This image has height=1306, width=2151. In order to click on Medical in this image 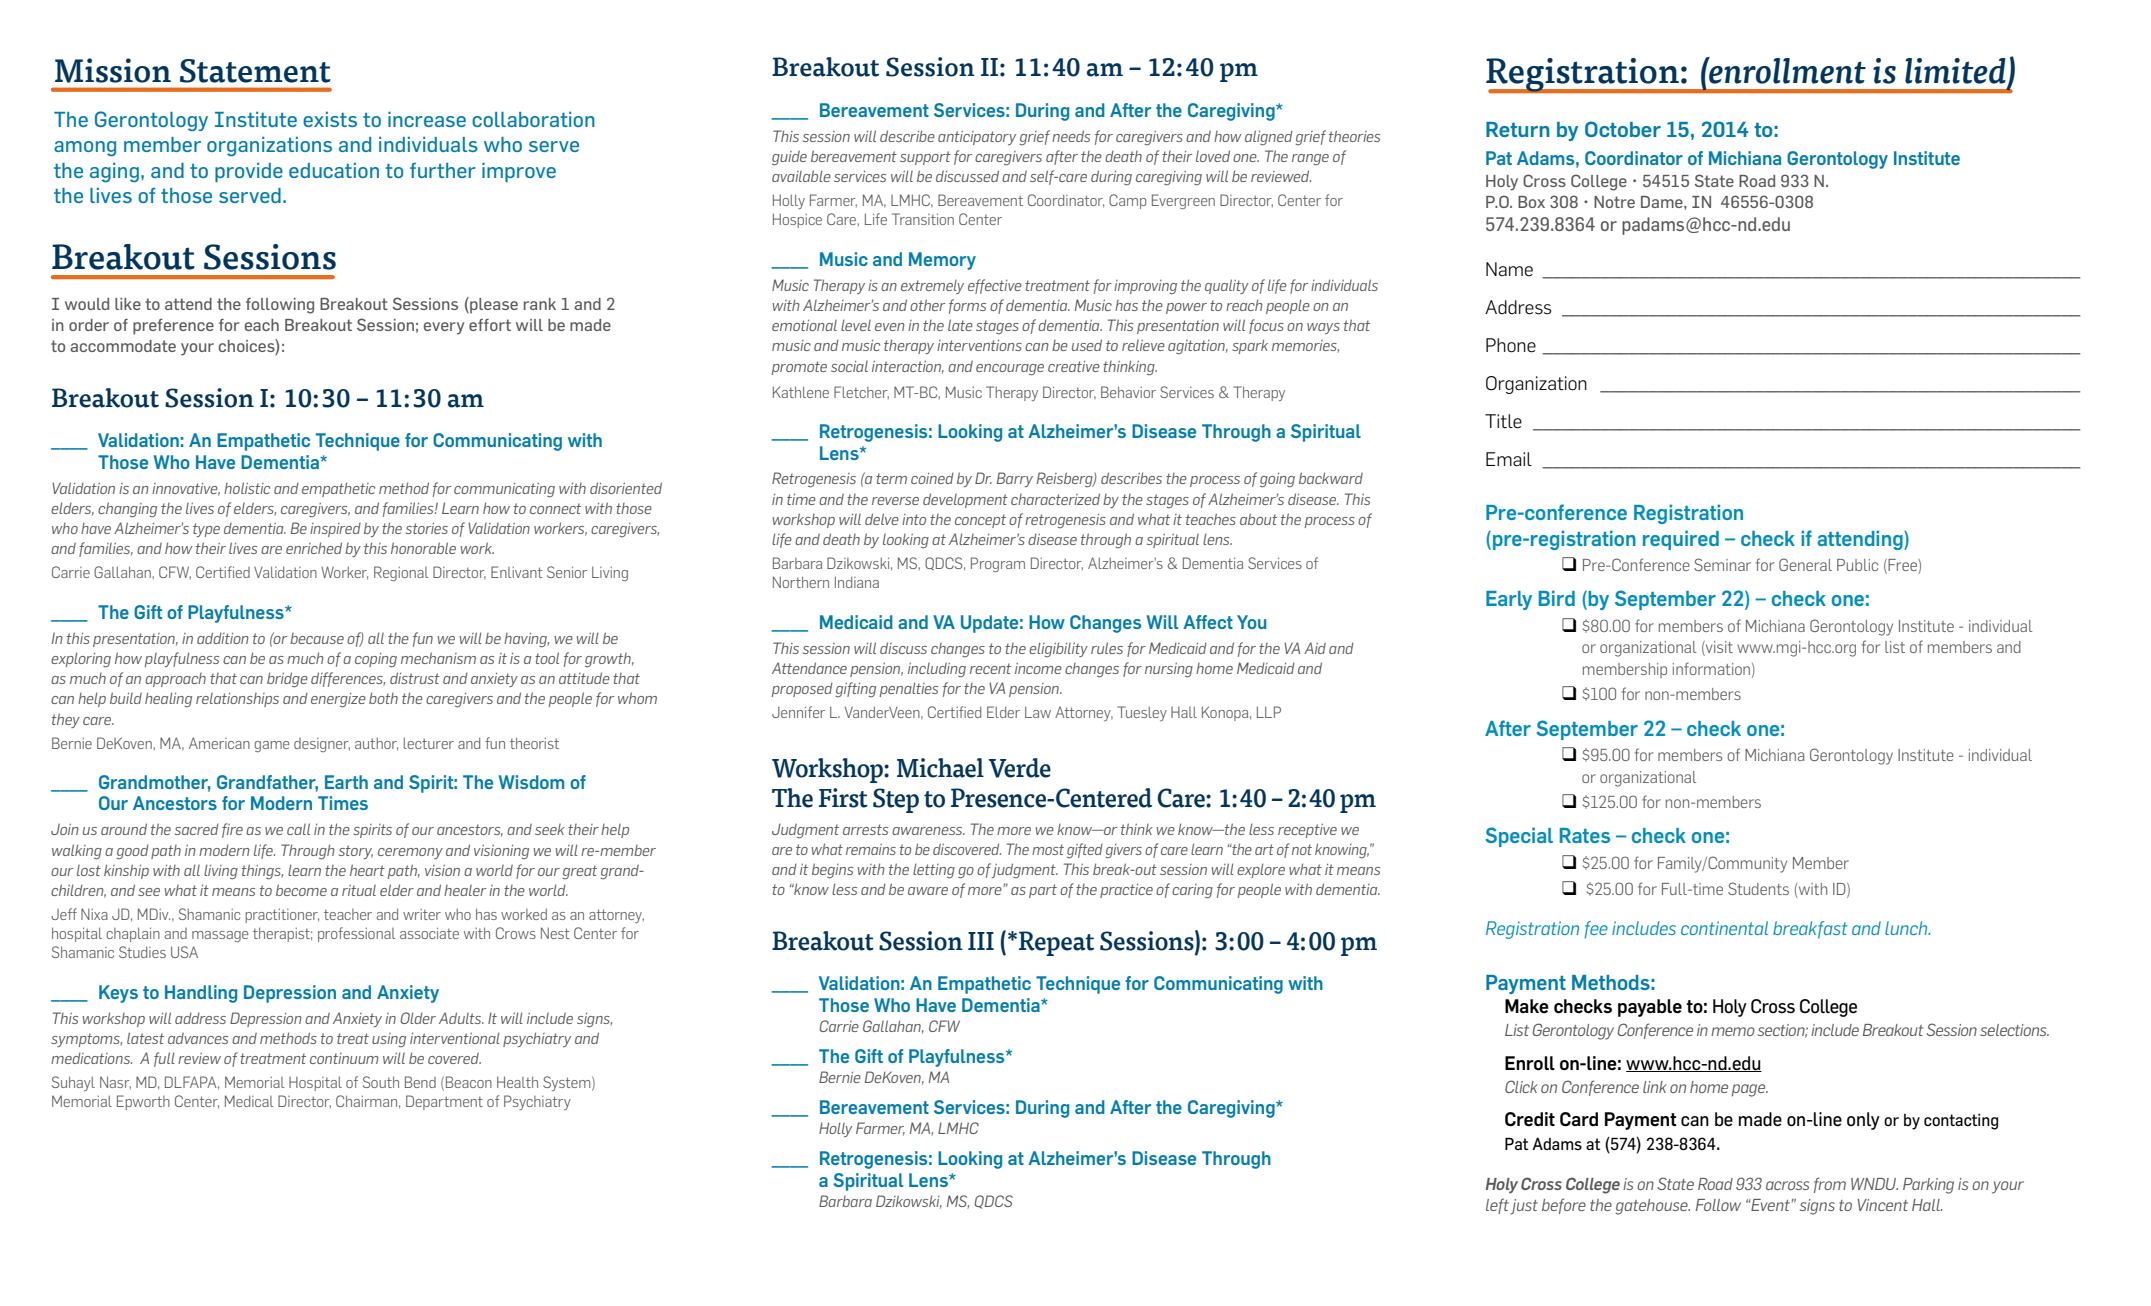, I will do `click(249, 1101)`.
